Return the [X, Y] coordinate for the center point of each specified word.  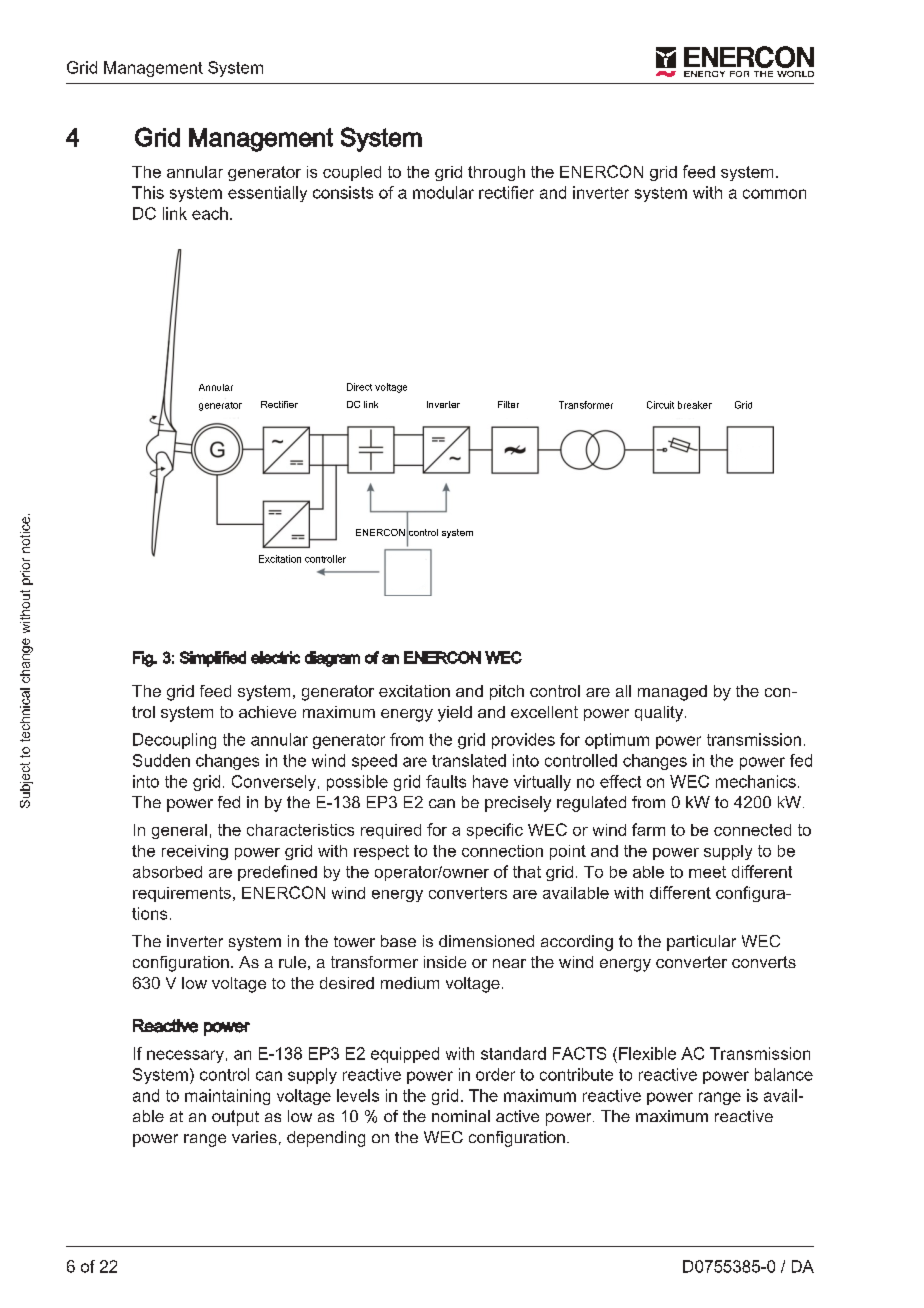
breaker [695, 405]
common [774, 194]
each [210, 213]
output [235, 1118]
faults [446, 781]
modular [443, 192]
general [179, 831]
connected [752, 830]
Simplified [213, 659]
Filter [508, 404]
